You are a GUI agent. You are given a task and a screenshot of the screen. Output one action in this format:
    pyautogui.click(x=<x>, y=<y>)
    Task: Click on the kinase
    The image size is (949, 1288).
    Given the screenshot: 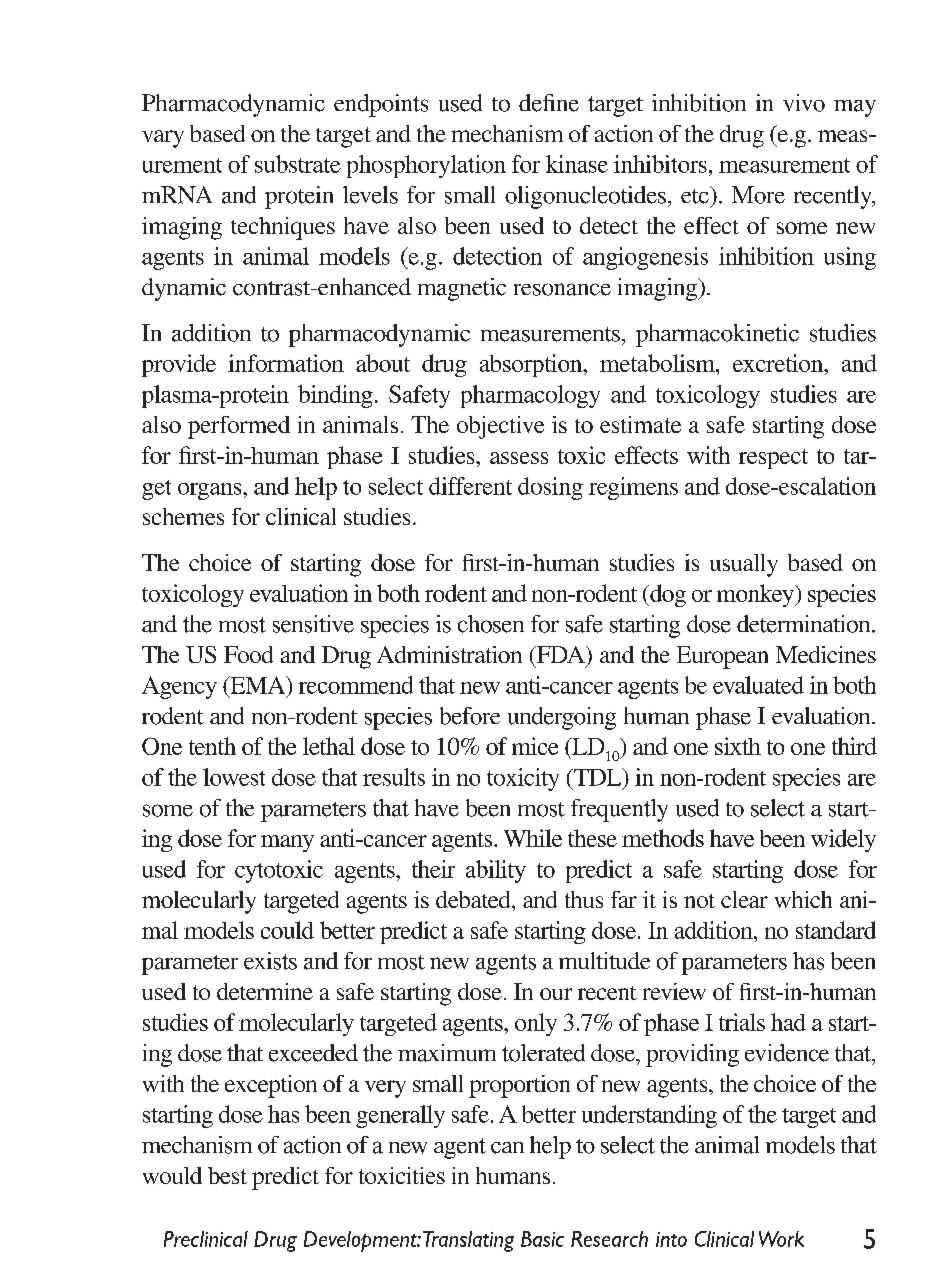 What is the action you would take?
    pyautogui.click(x=577, y=164)
